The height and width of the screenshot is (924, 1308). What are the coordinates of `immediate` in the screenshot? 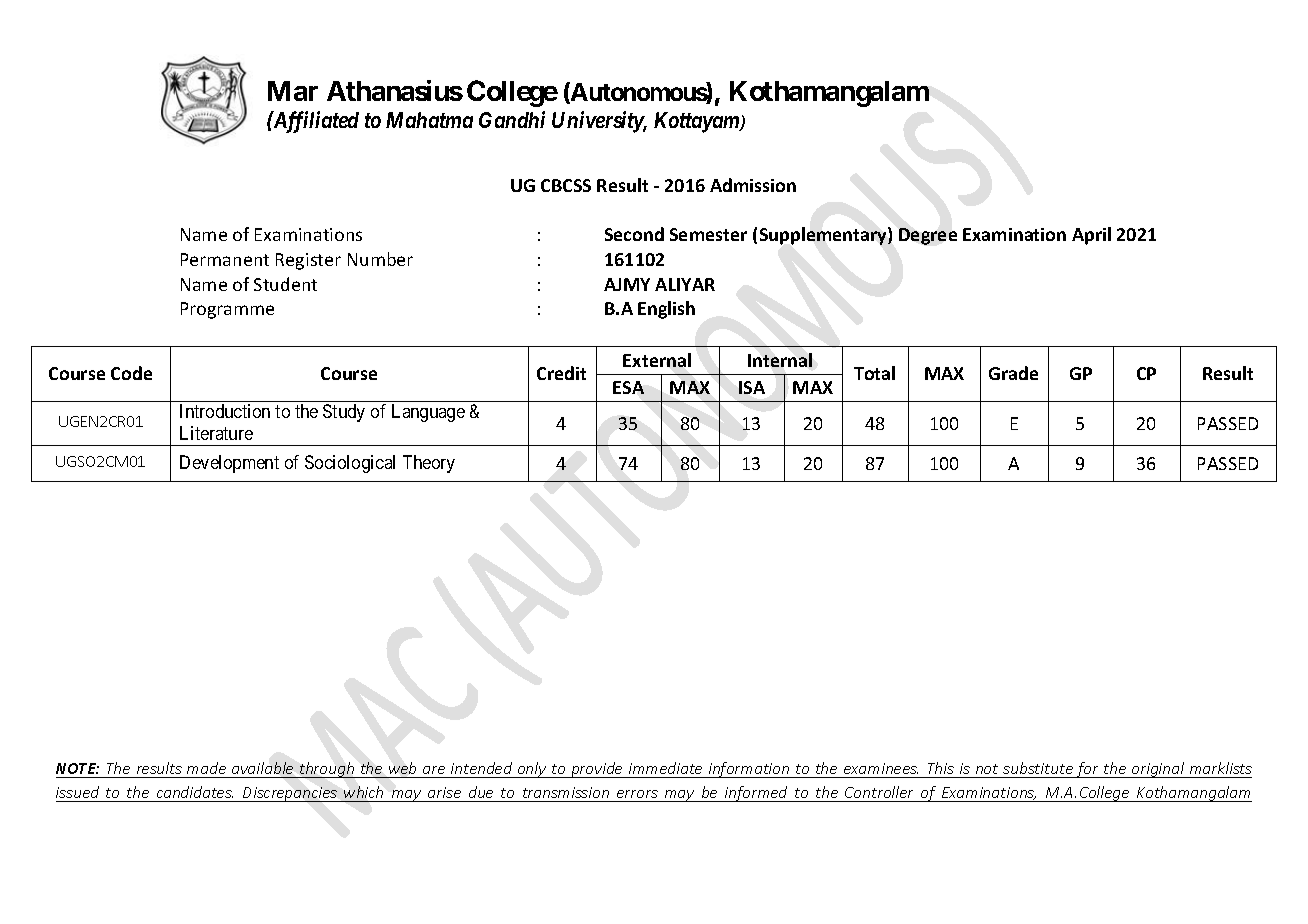 It's located at (665, 768).
